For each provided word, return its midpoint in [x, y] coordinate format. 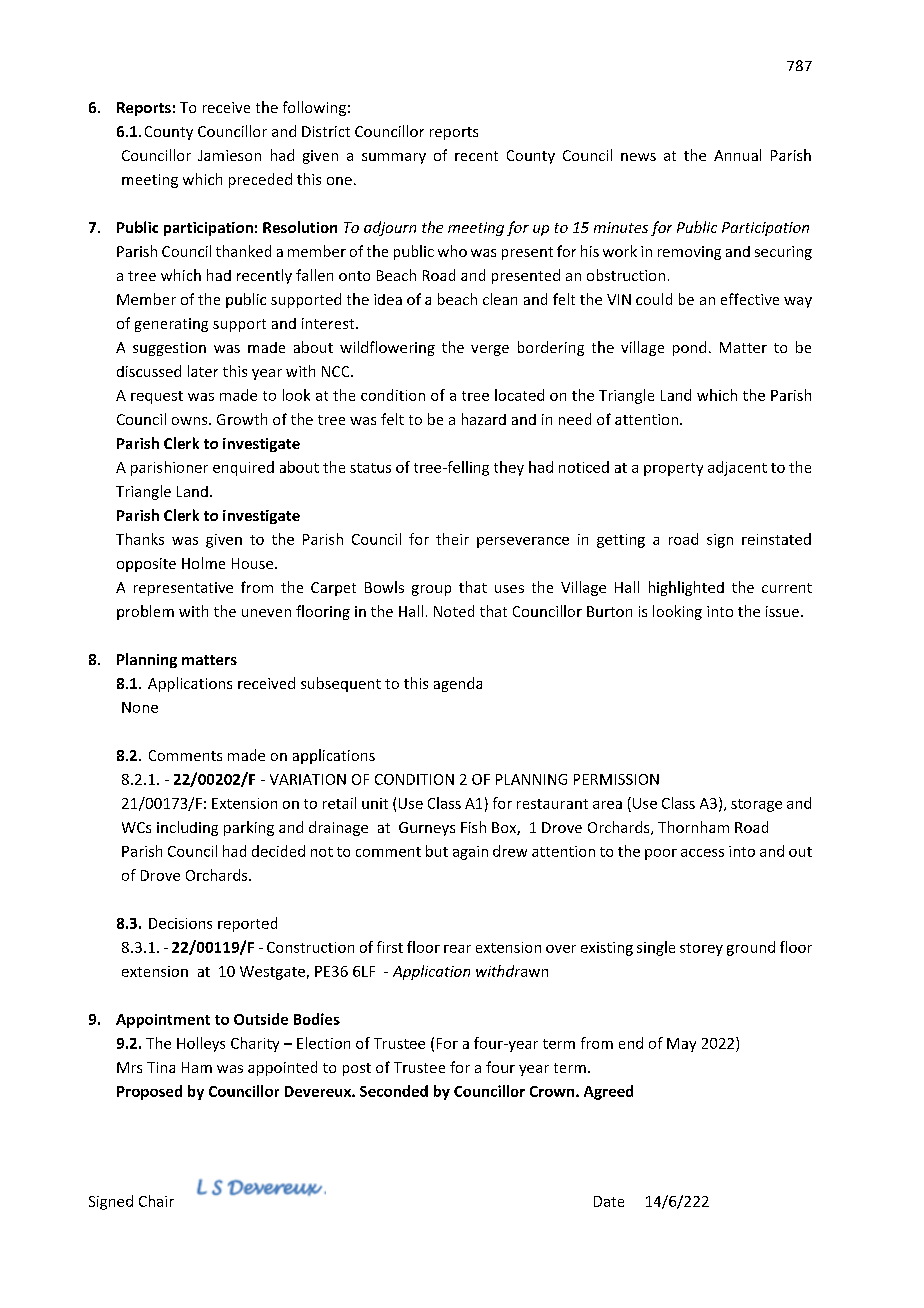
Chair [156, 1201]
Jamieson [229, 155]
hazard [484, 419]
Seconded [394, 1091]
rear [457, 949]
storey [701, 949]
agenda [458, 684]
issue [782, 611]
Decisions [180, 923]
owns [191, 421]
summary [394, 158]
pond [689, 348]
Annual [737, 155]
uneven [266, 613]
